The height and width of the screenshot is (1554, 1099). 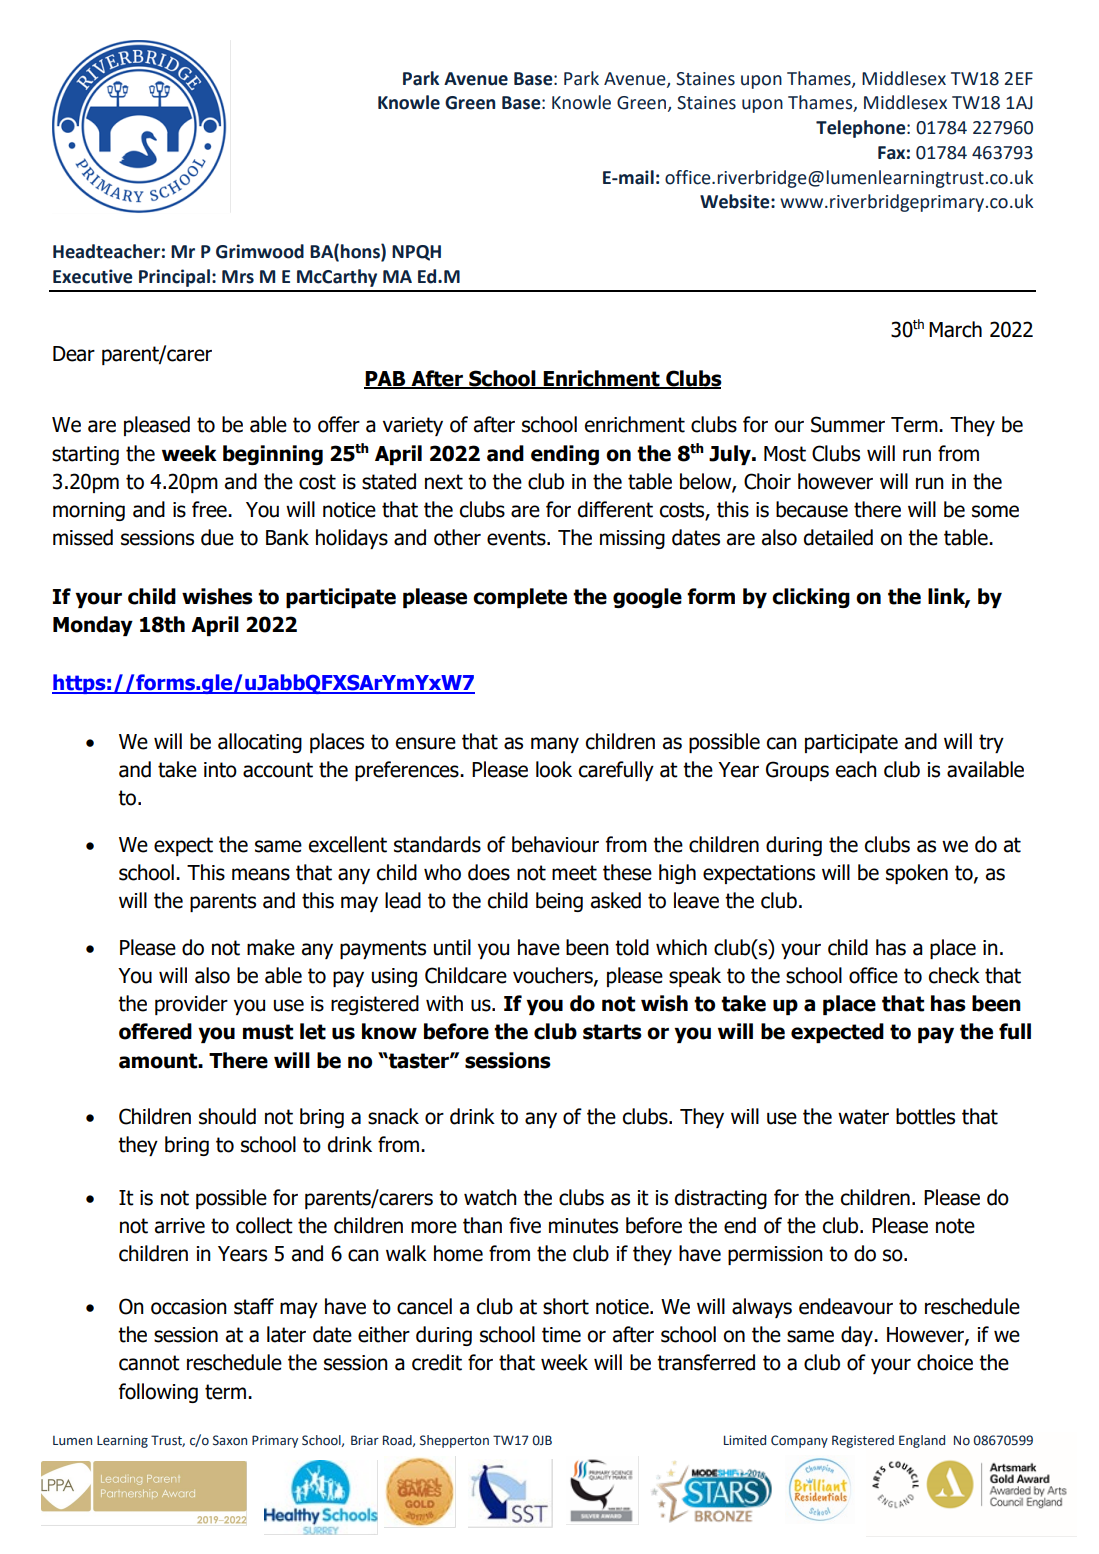 What do you see at coordinates (561, 1335) in the screenshot?
I see `time` at bounding box center [561, 1335].
